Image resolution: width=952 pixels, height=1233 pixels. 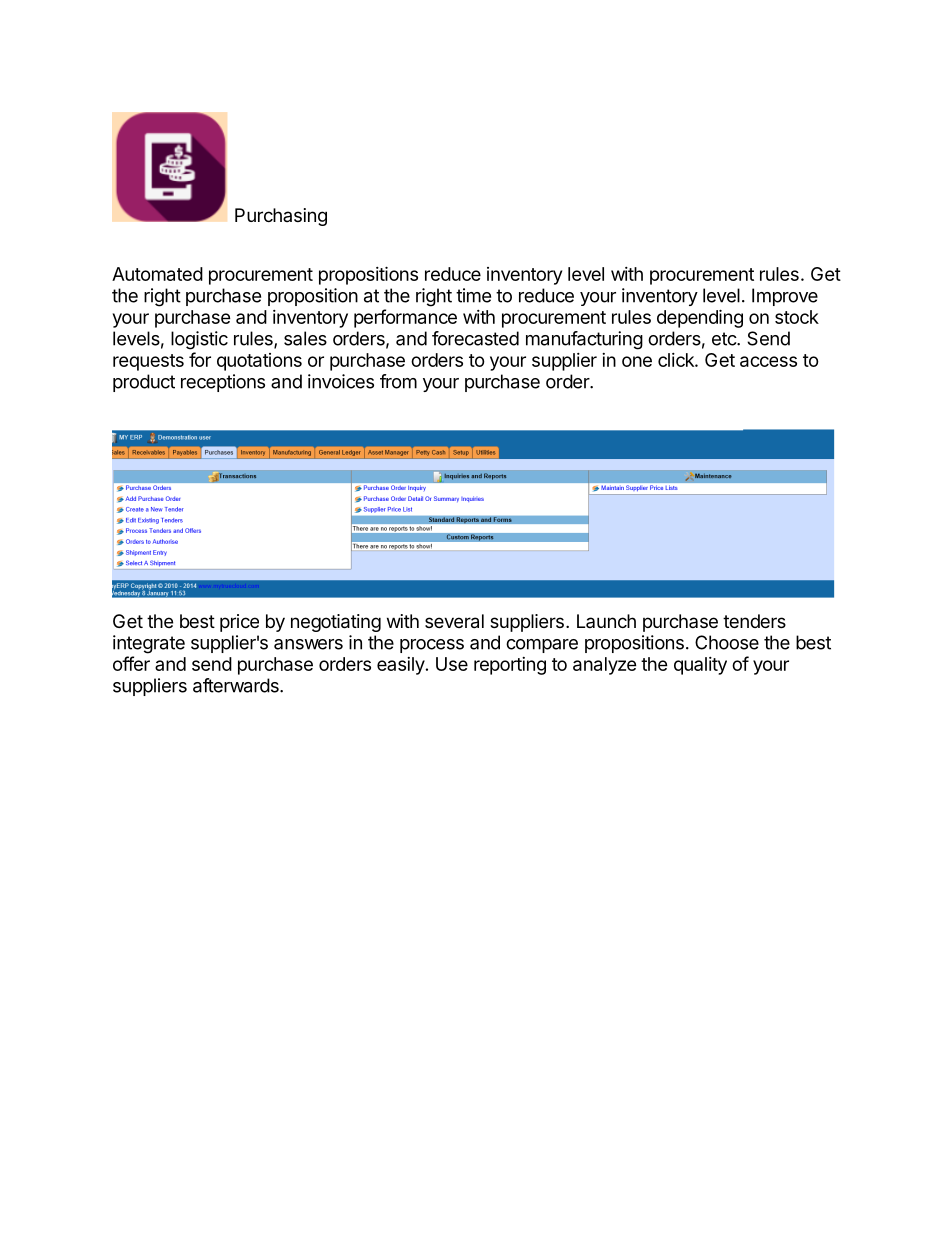 What do you see at coordinates (725, 339) in the image?
I see `etc` at bounding box center [725, 339].
